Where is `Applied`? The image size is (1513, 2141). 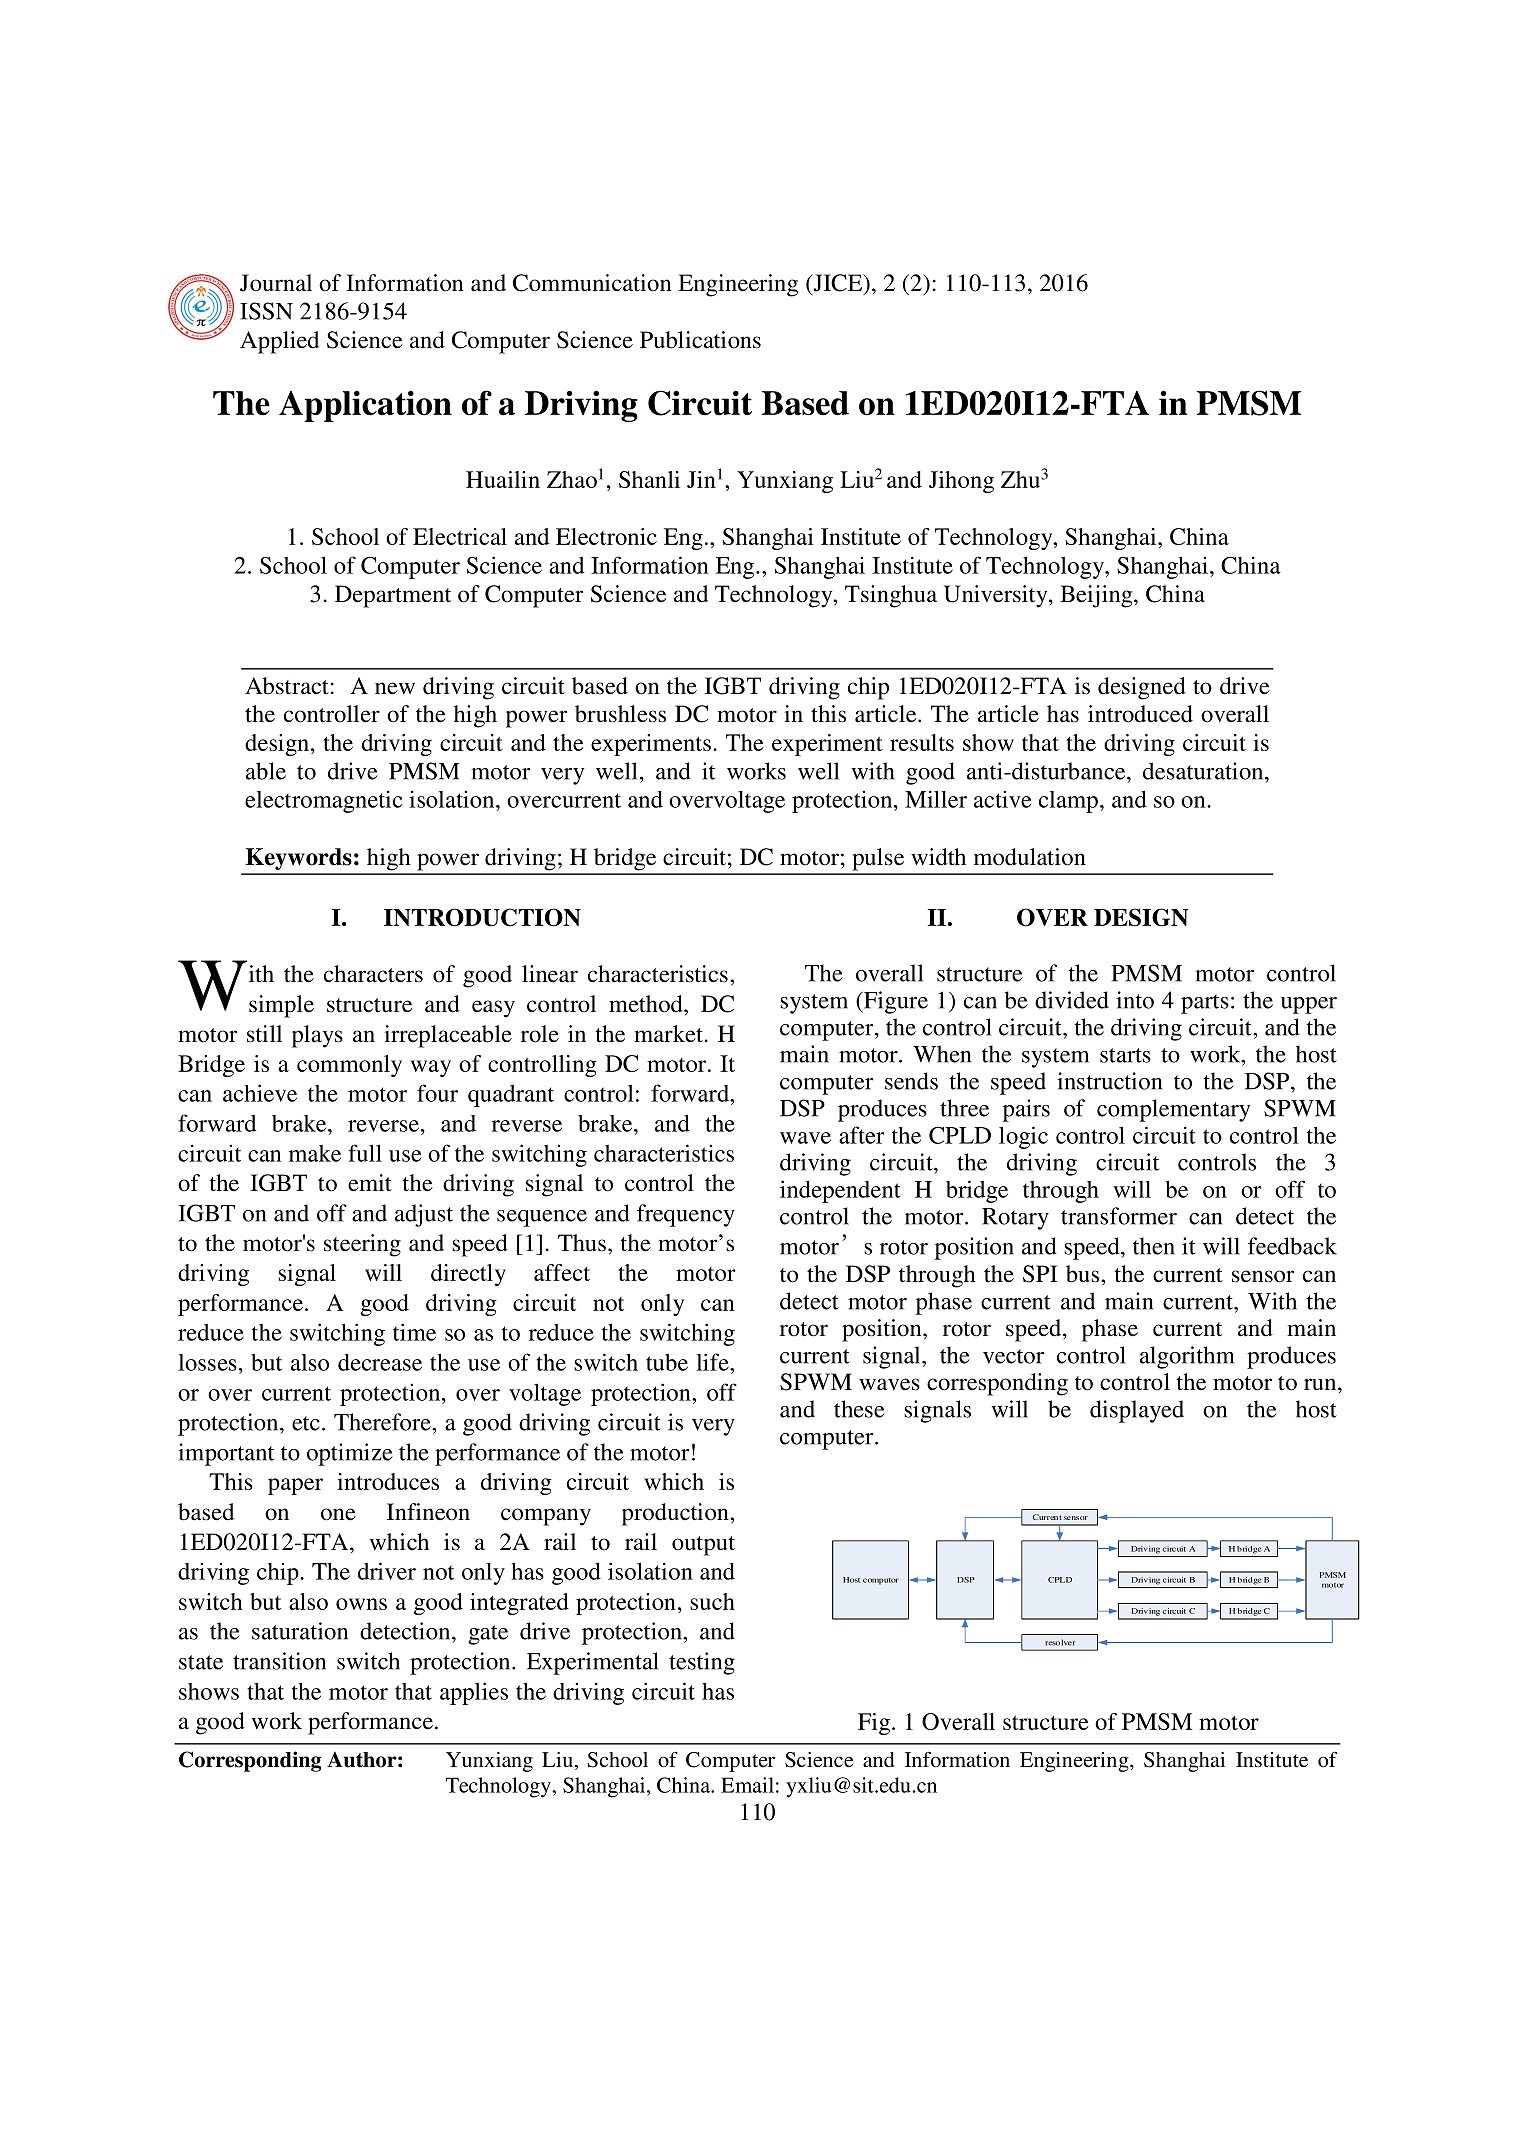
Applied is located at coordinates (279, 342).
